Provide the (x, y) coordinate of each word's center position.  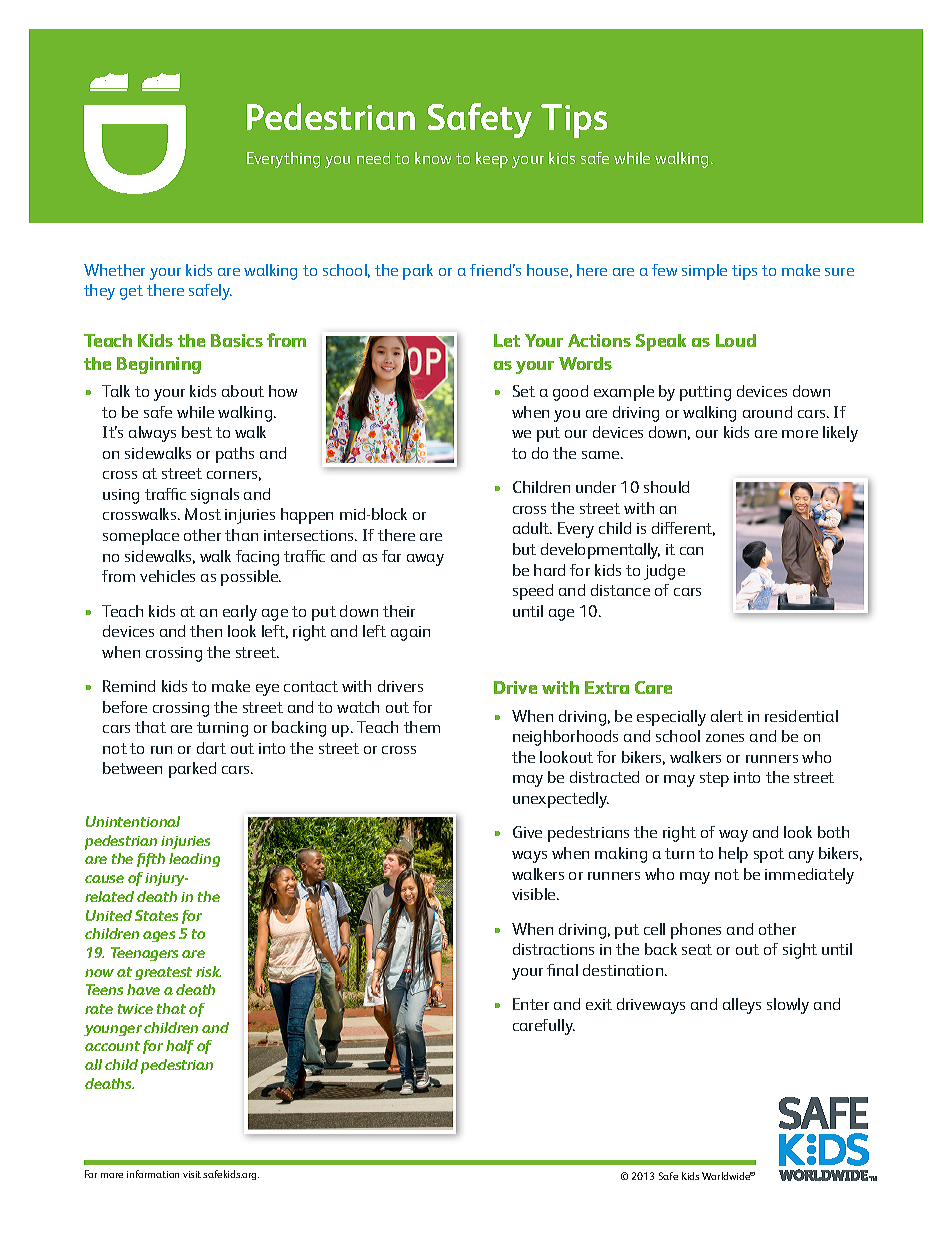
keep (492, 160)
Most (203, 514)
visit (192, 1174)
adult (532, 528)
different (683, 529)
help (733, 855)
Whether (114, 270)
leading (194, 860)
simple (704, 272)
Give (527, 832)
